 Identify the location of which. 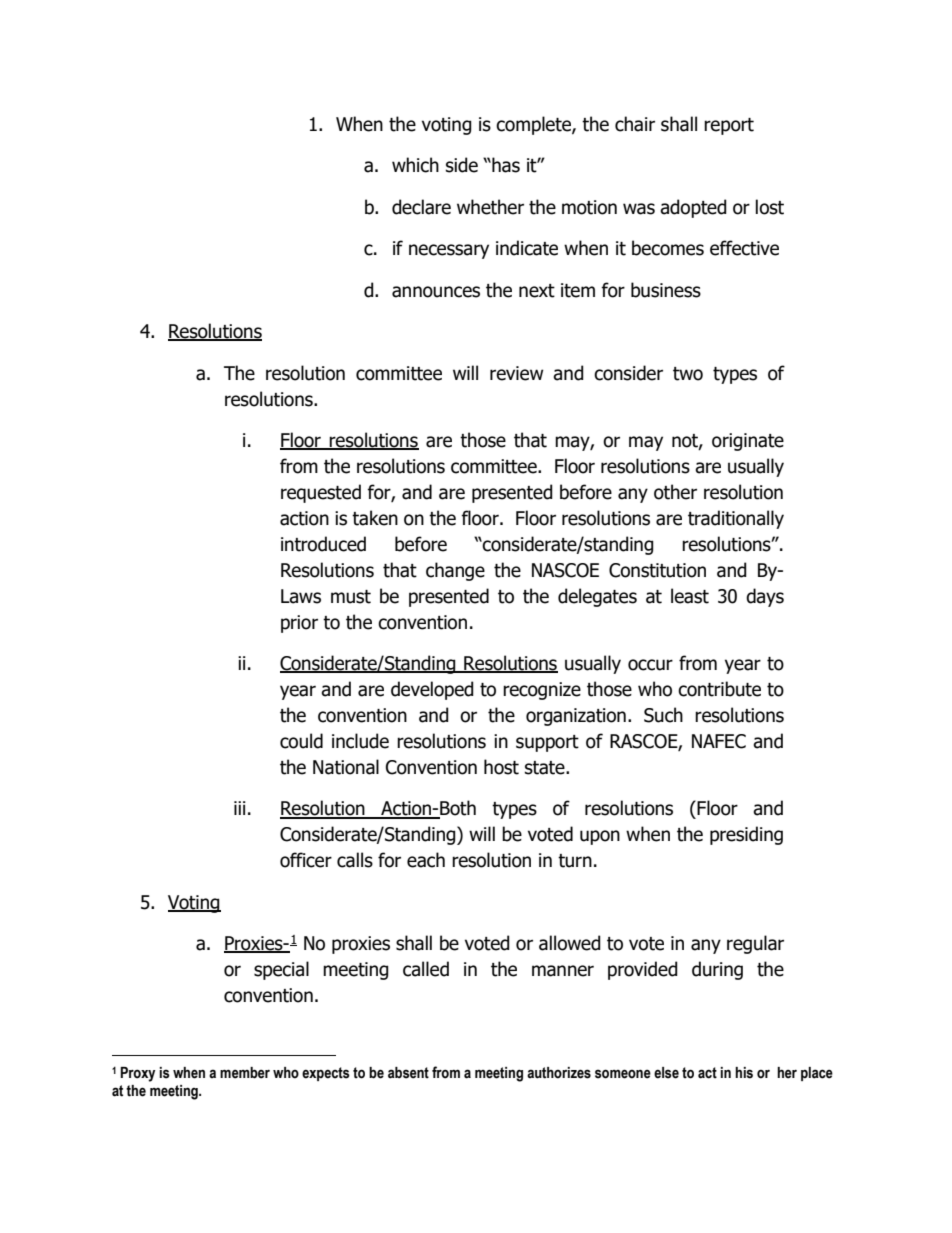
(415, 165).
